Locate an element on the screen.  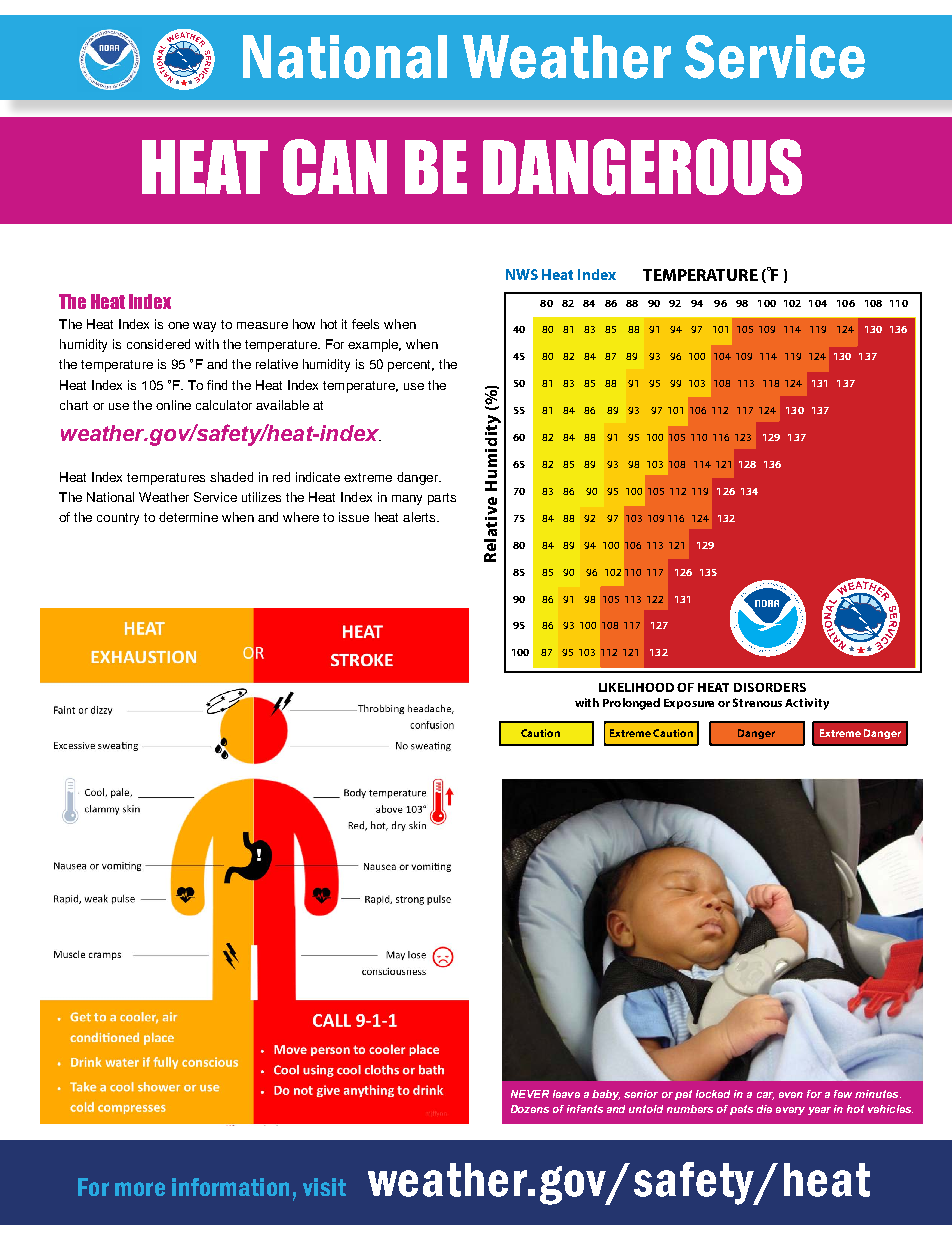
every is located at coordinates (790, 1111).
